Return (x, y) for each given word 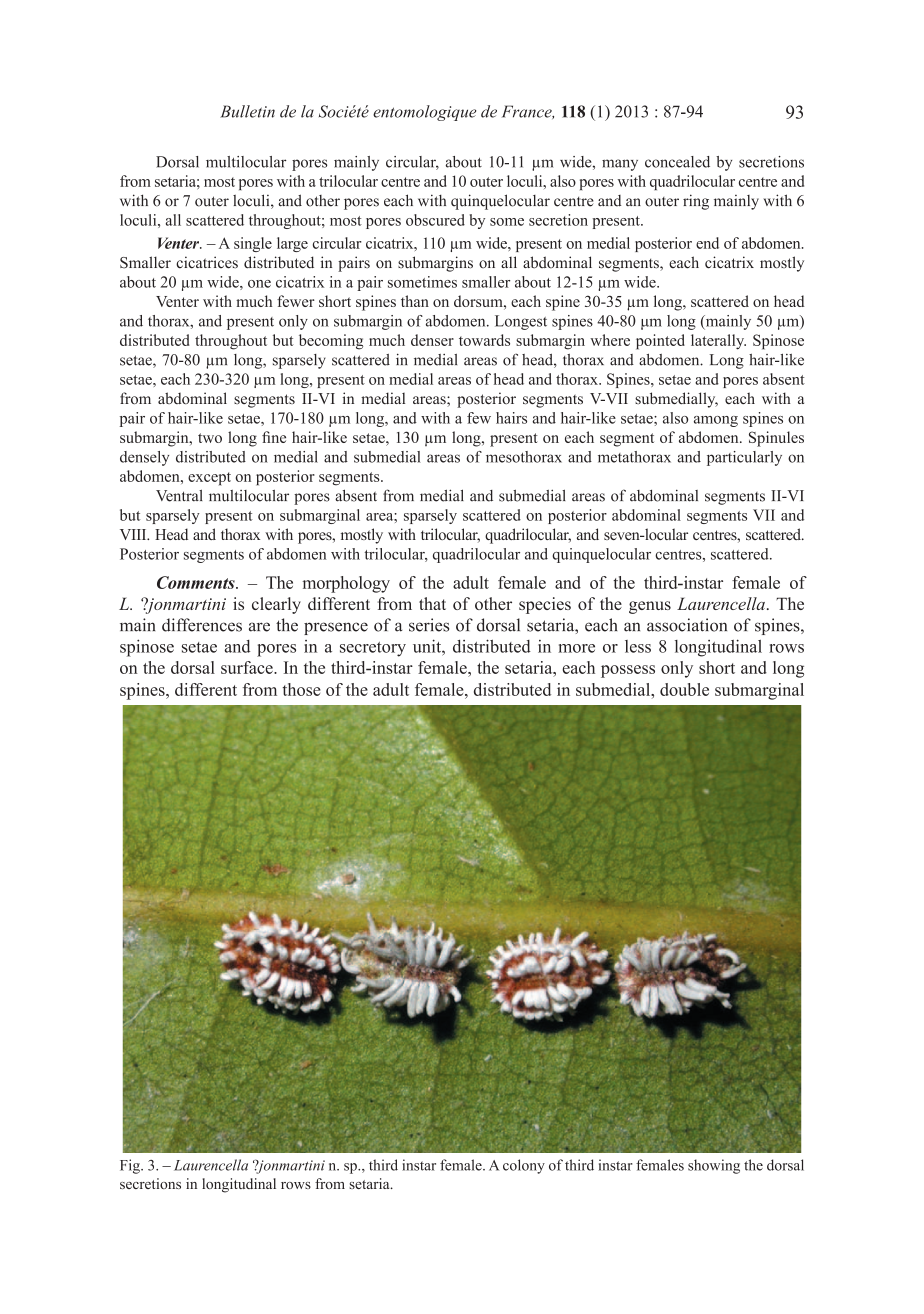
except (209, 479)
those (302, 689)
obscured (435, 220)
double (684, 689)
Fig (131, 1166)
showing (714, 1166)
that (432, 603)
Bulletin (247, 111)
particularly (744, 458)
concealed (677, 162)
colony (524, 1166)
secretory (373, 649)
